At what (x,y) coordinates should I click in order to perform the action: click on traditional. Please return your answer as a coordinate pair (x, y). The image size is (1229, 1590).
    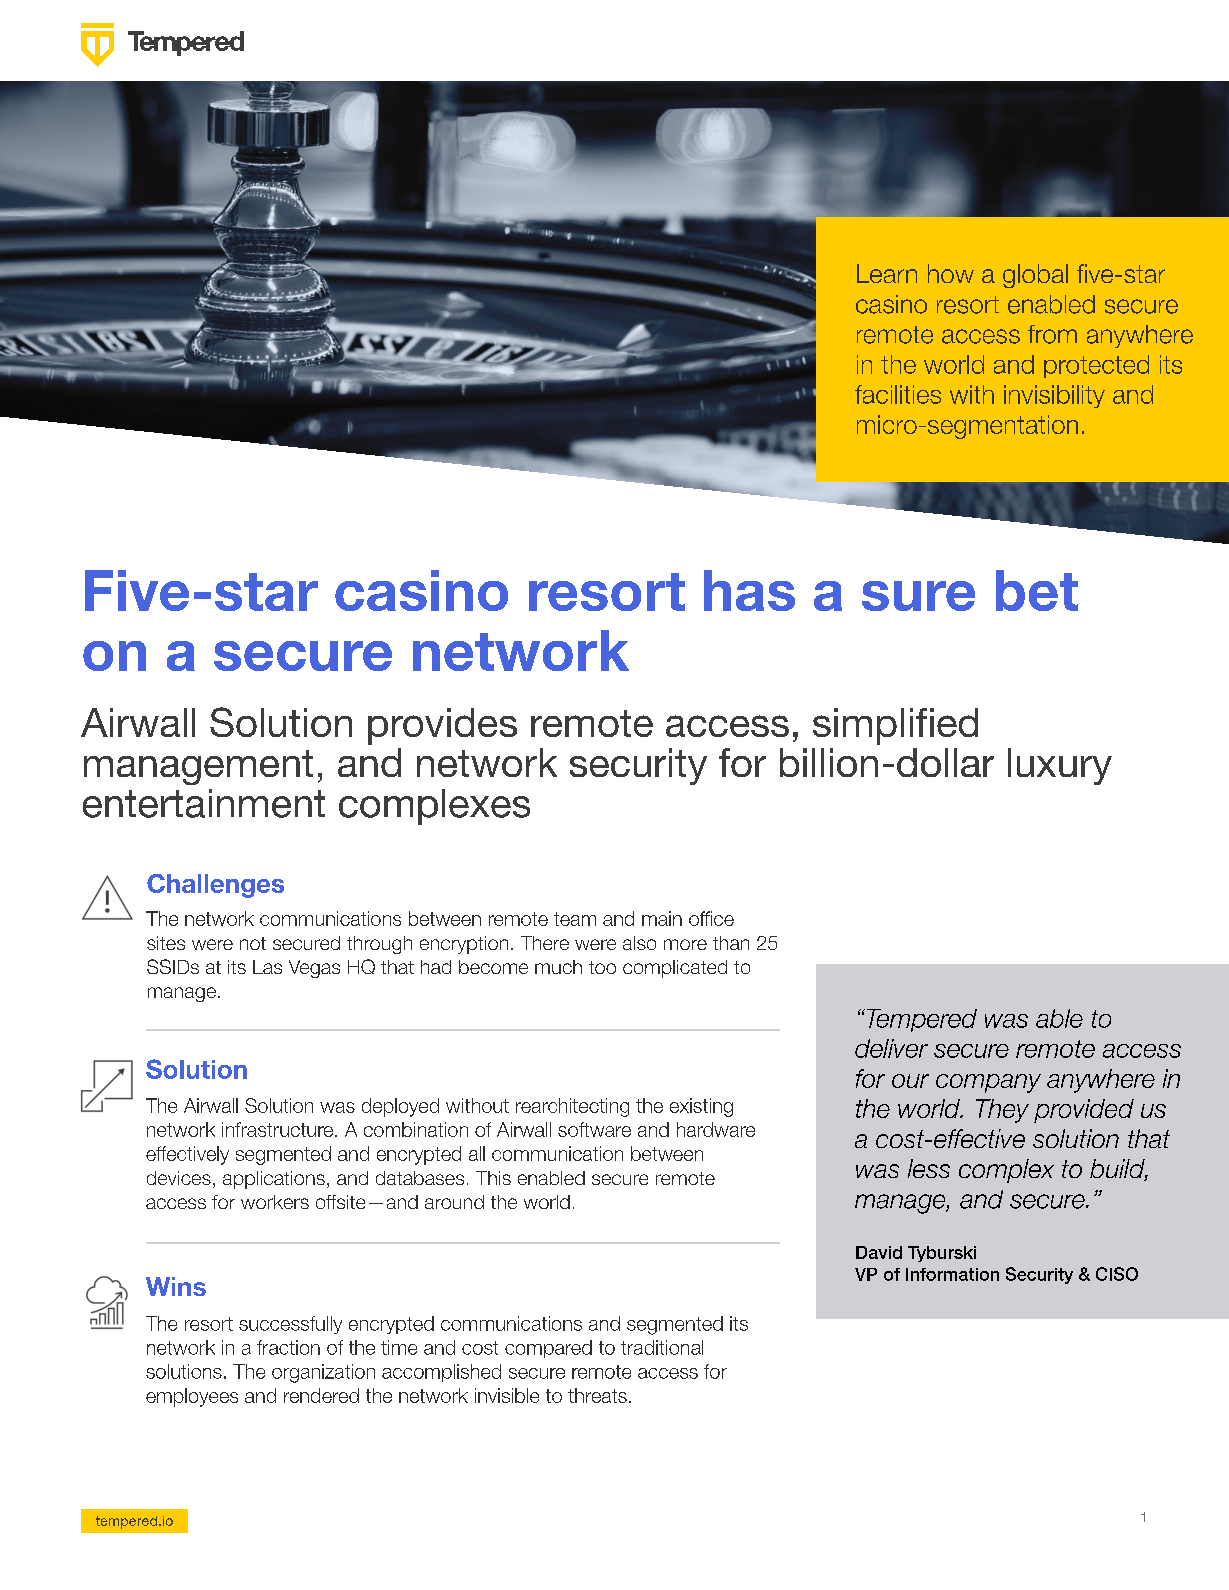
    Looking at the image, I should click on (662, 1347).
